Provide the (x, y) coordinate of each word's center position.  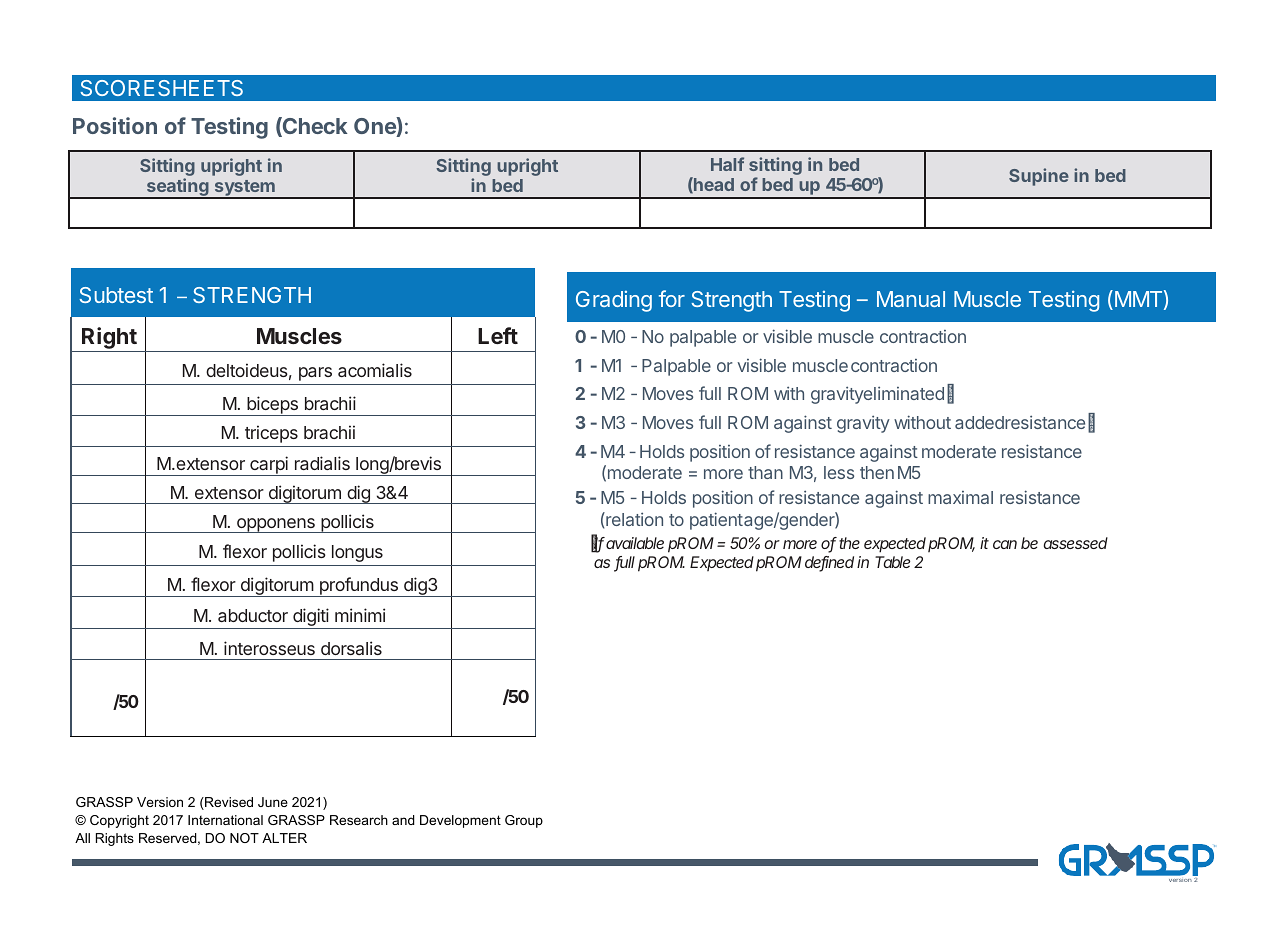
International (225, 820)
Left (498, 335)
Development (460, 821)
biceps (272, 406)
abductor (253, 615)
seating (178, 188)
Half (727, 164)
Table (892, 562)
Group (524, 821)
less (839, 472)
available (635, 543)
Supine (1039, 177)
